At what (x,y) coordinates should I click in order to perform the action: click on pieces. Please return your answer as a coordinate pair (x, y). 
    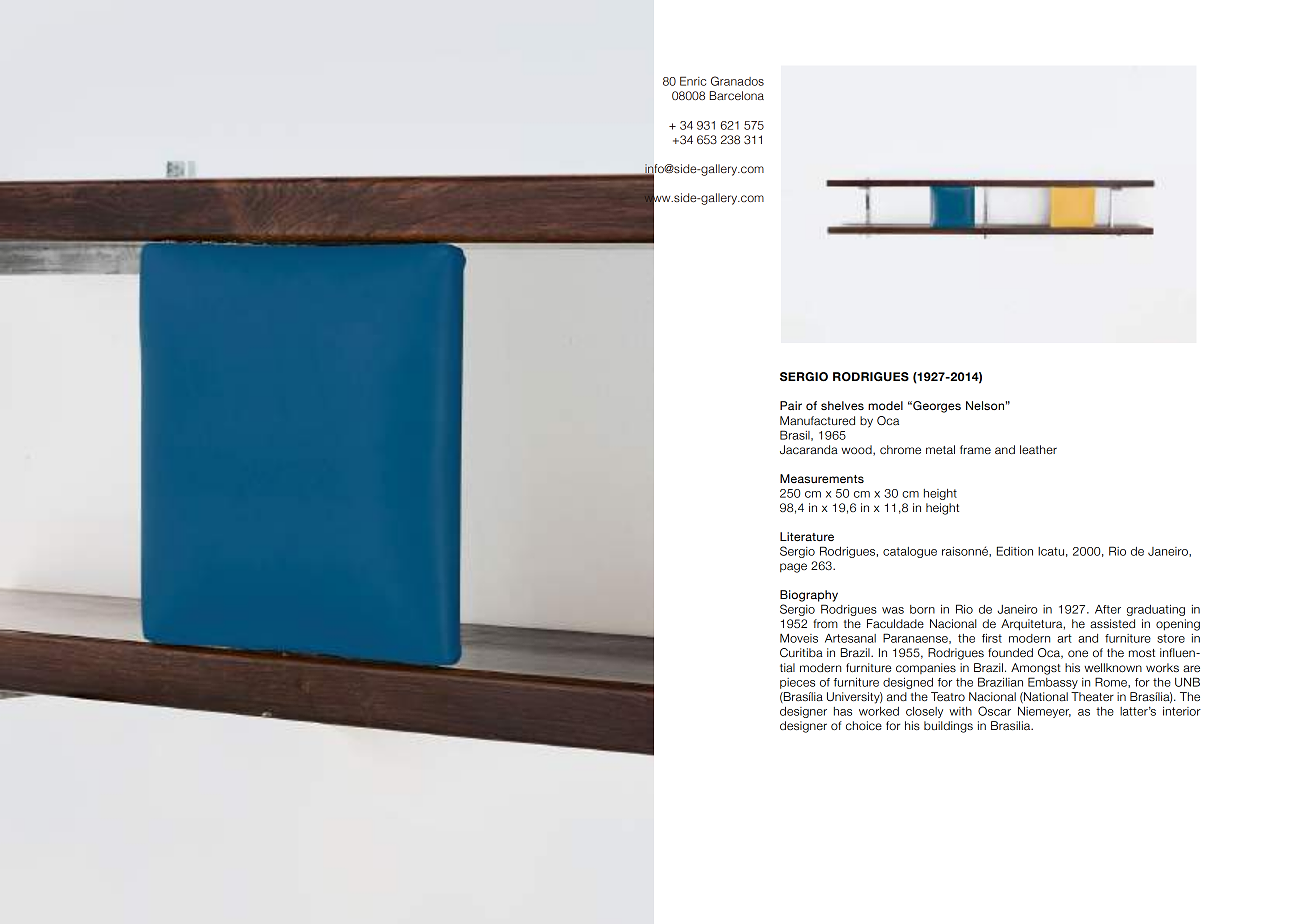
    Looking at the image, I should click on (797, 683).
